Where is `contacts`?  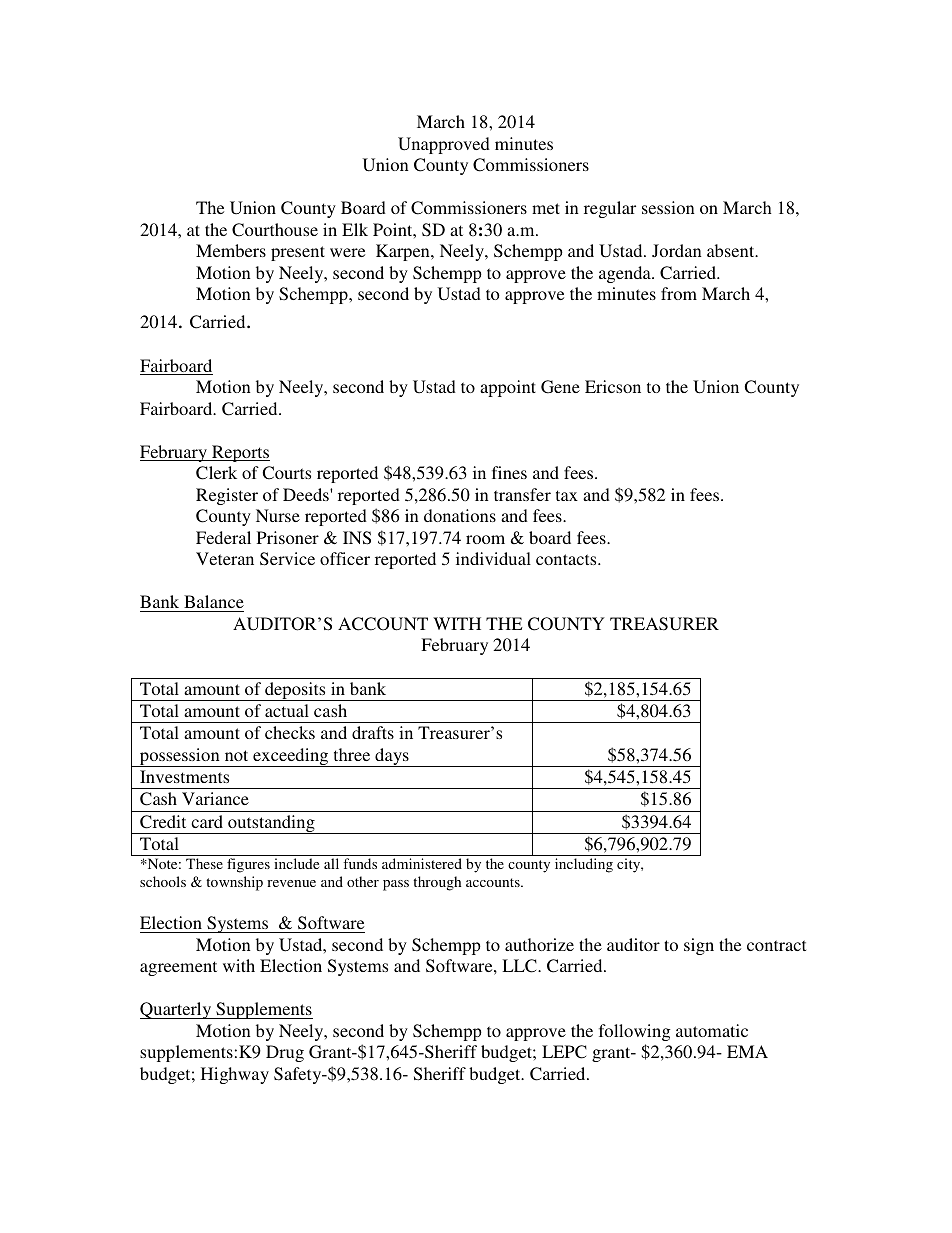
contacts is located at coordinates (567, 559).
